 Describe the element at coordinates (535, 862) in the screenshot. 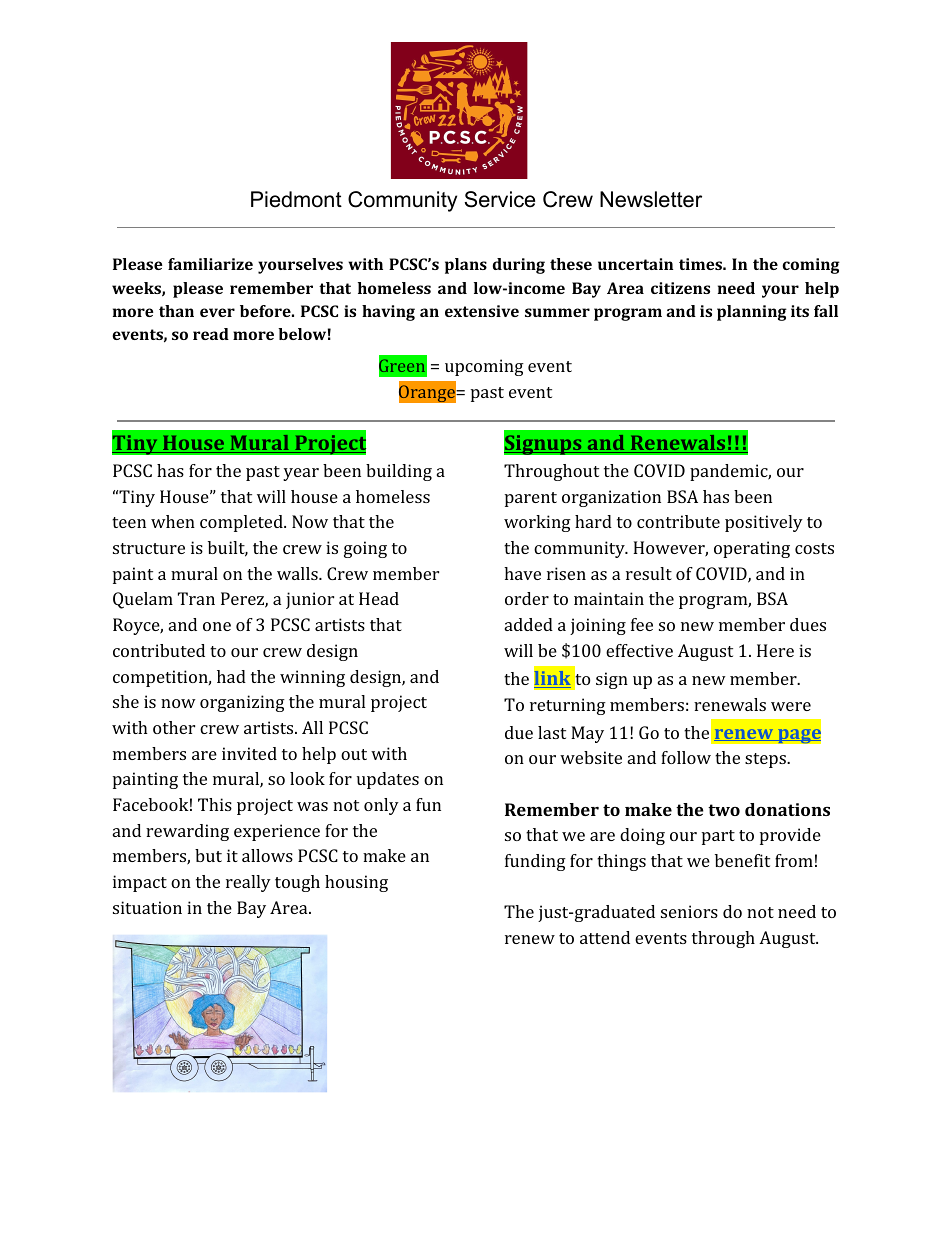

I see `funding` at that location.
